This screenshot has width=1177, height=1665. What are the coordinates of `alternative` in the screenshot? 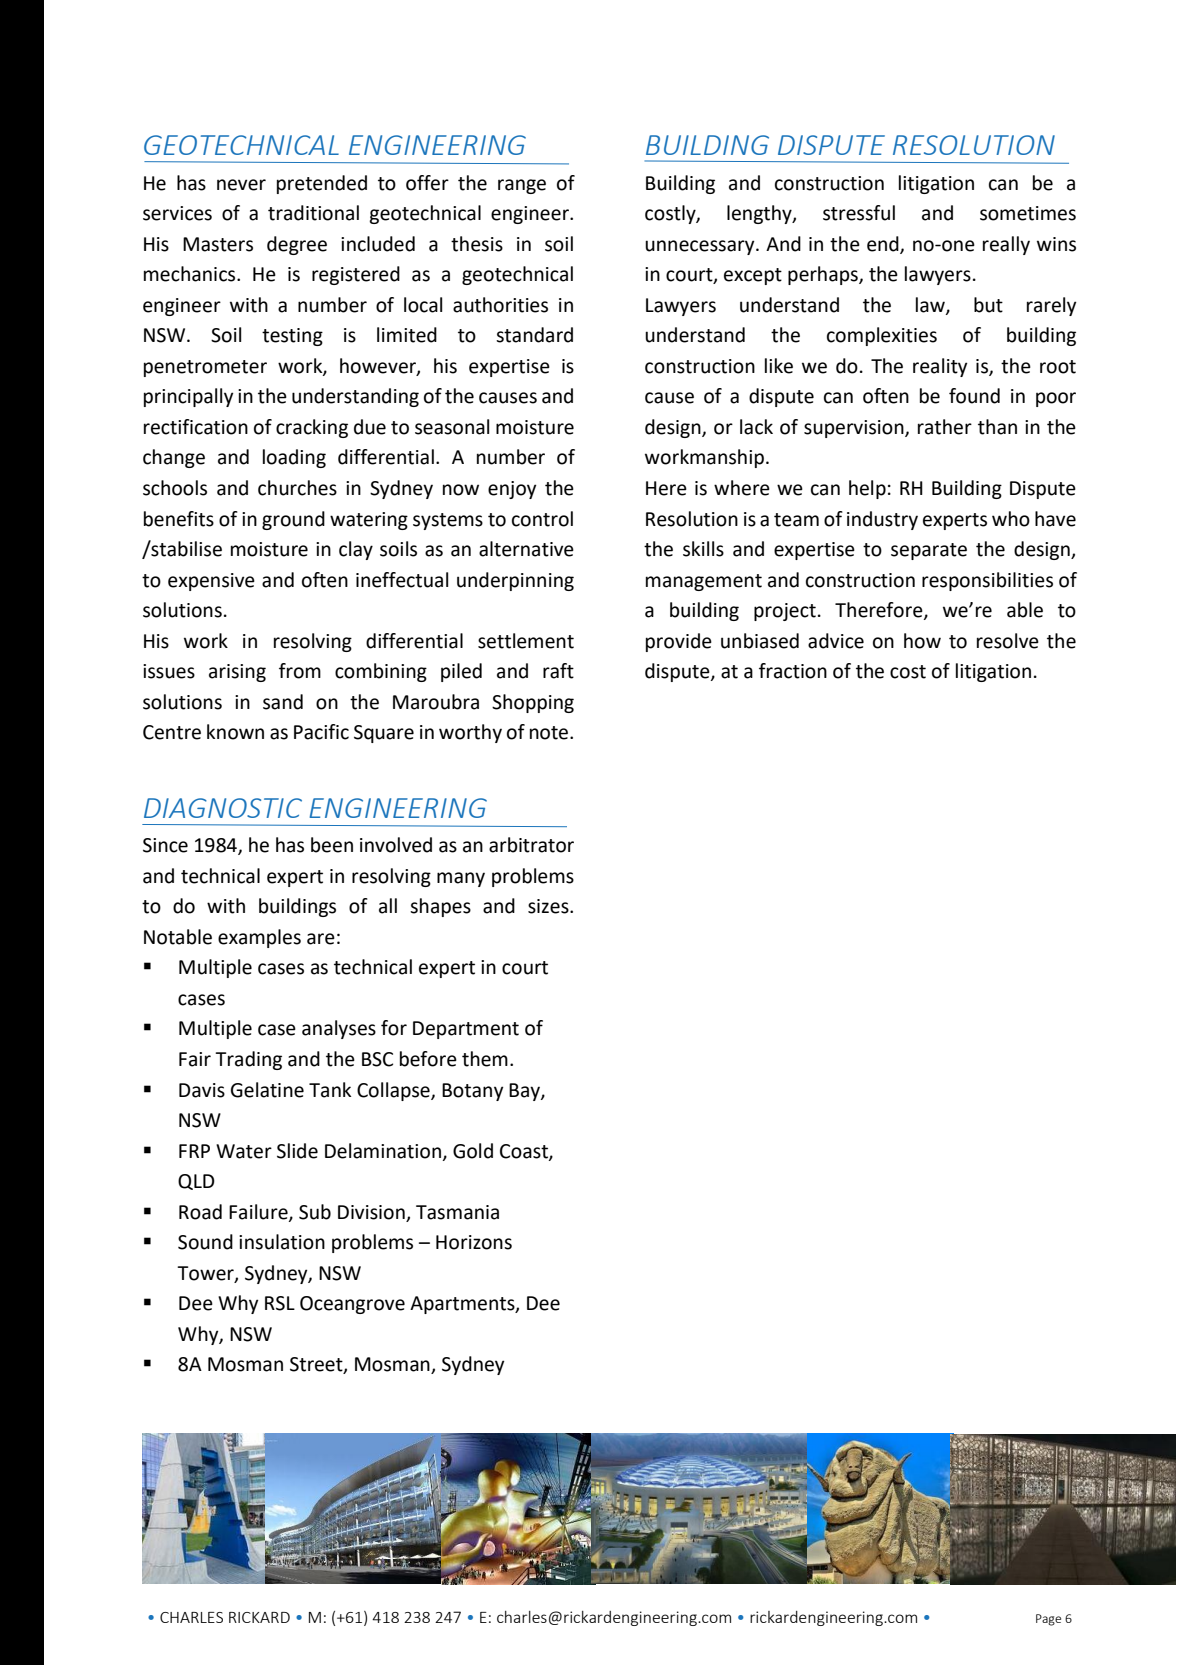 It's located at (526, 549).
